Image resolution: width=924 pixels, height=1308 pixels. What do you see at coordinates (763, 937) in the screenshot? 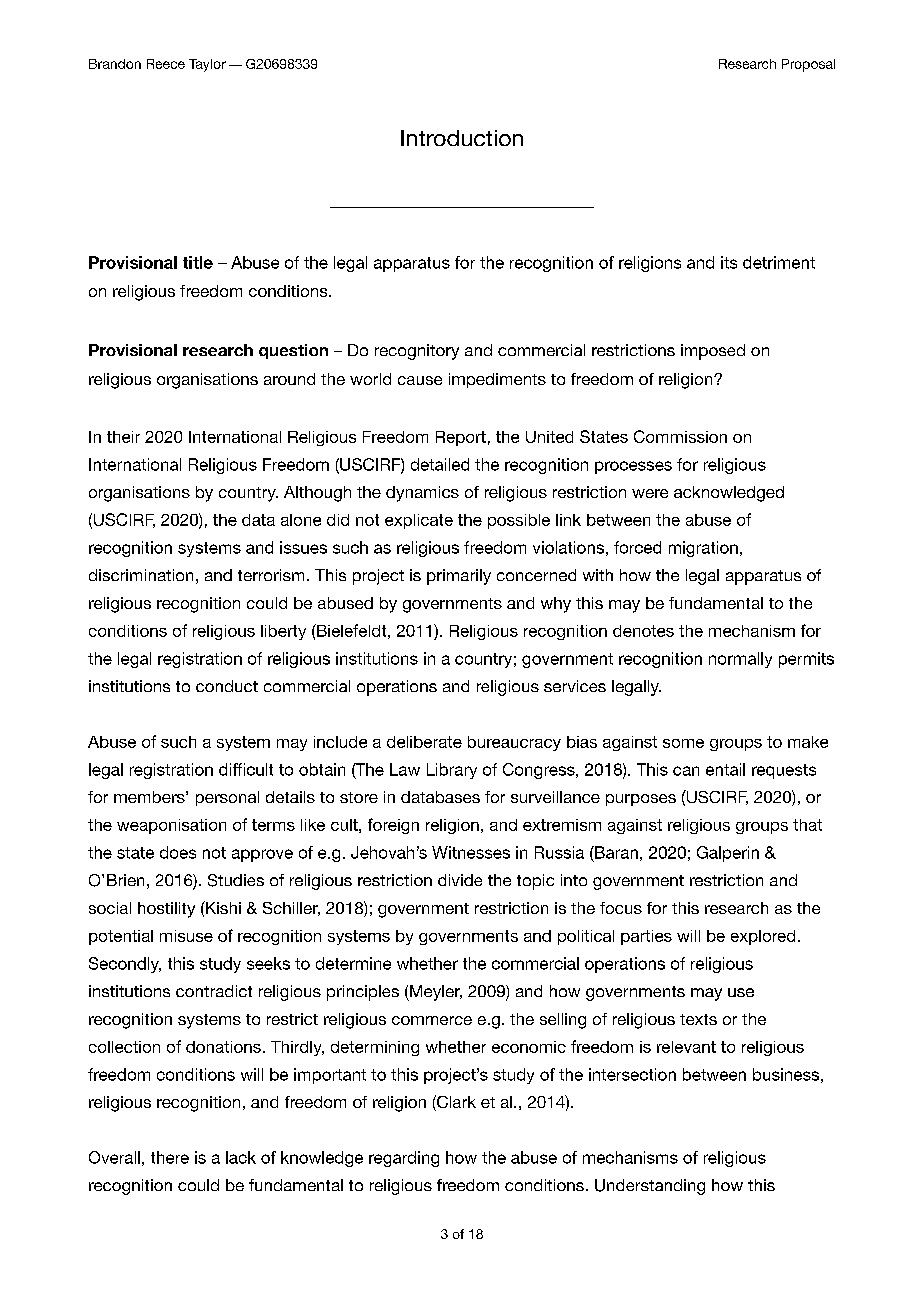
I see `explored` at bounding box center [763, 937].
